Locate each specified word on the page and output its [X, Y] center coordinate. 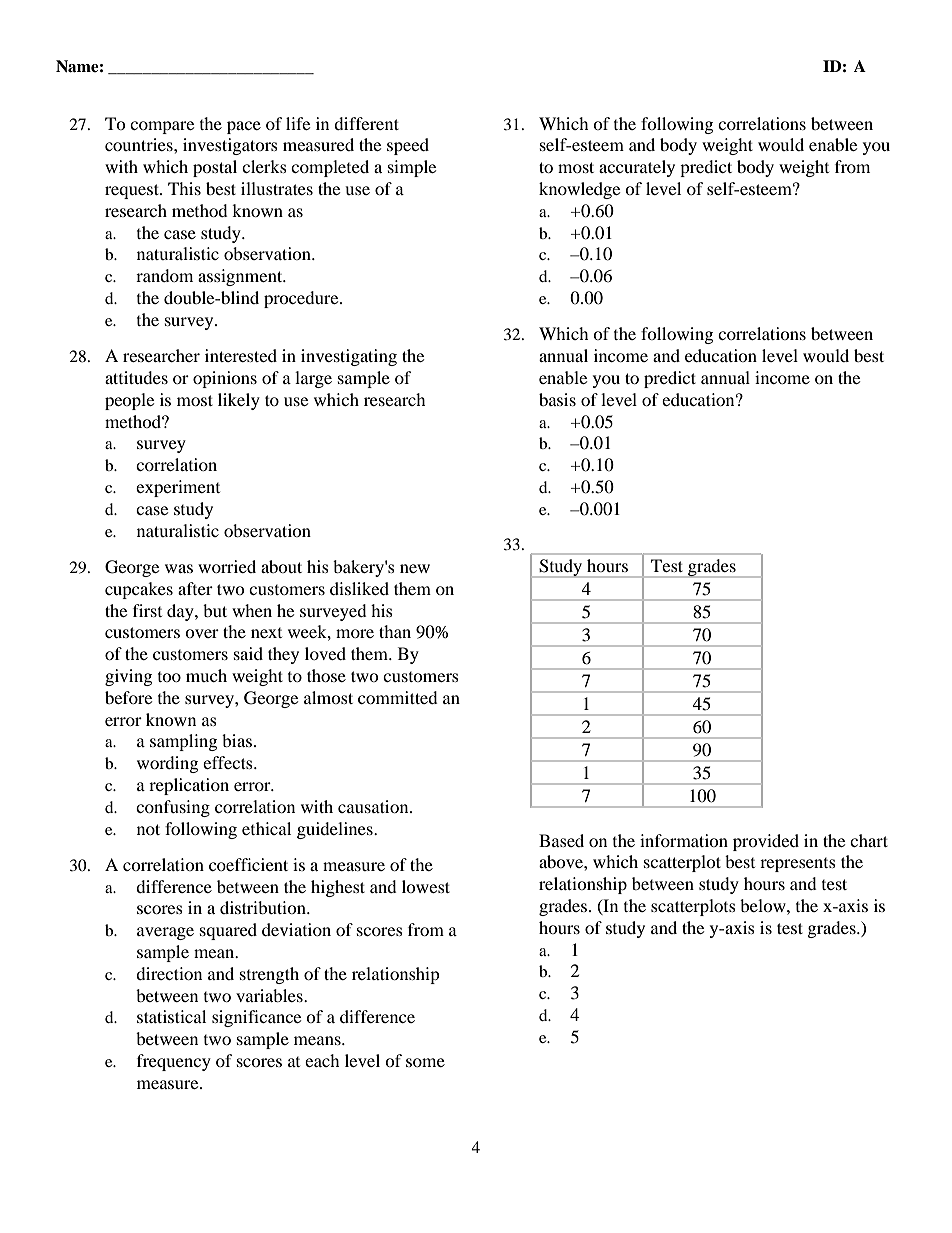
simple [412, 168]
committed [398, 697]
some [425, 1062]
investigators [230, 146]
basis [557, 399]
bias [237, 740]
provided [766, 842]
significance [256, 1018]
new [415, 568]
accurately [637, 168]
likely [239, 401]
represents [798, 865]
